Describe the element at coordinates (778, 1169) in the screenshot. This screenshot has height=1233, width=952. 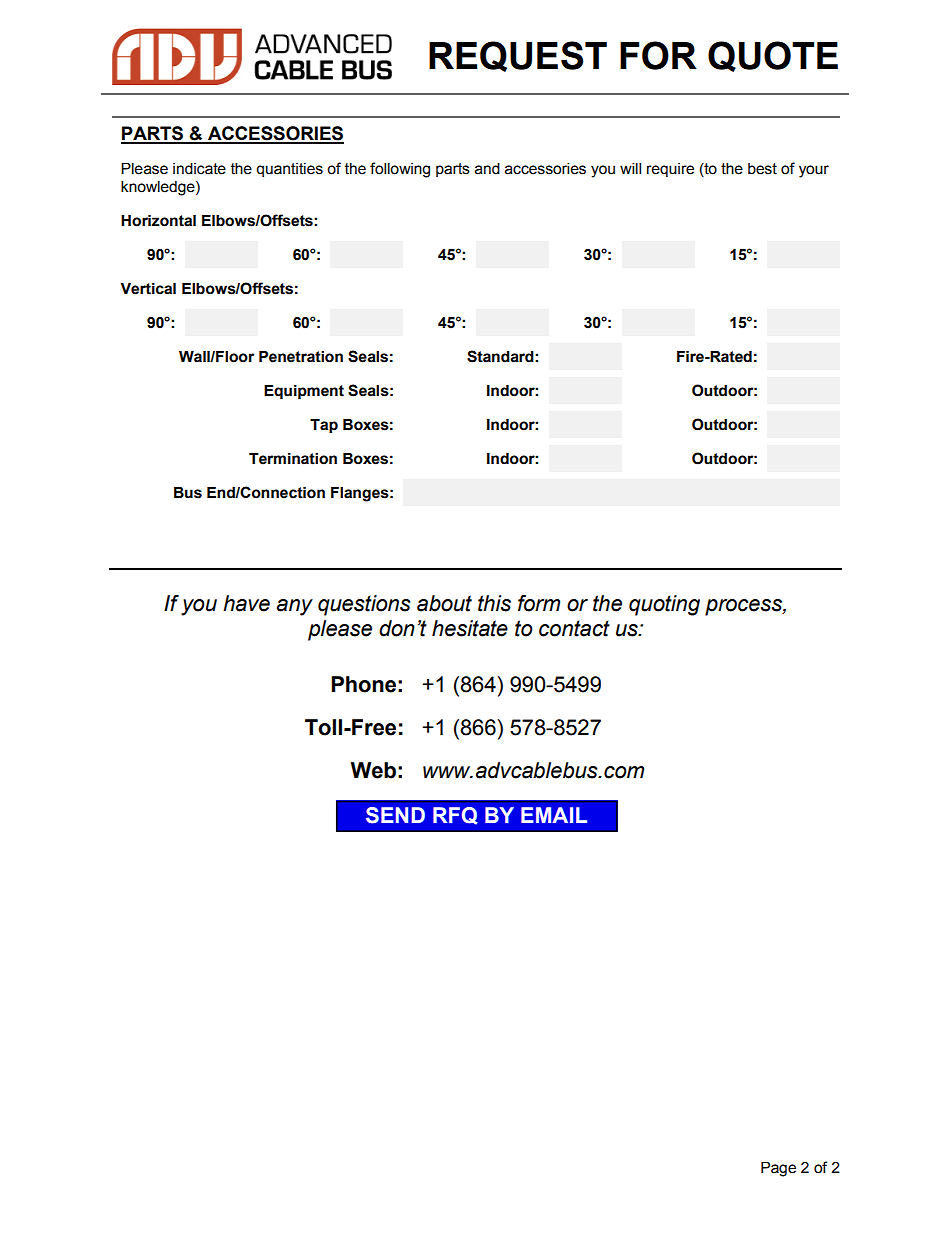
I see `Page` at that location.
